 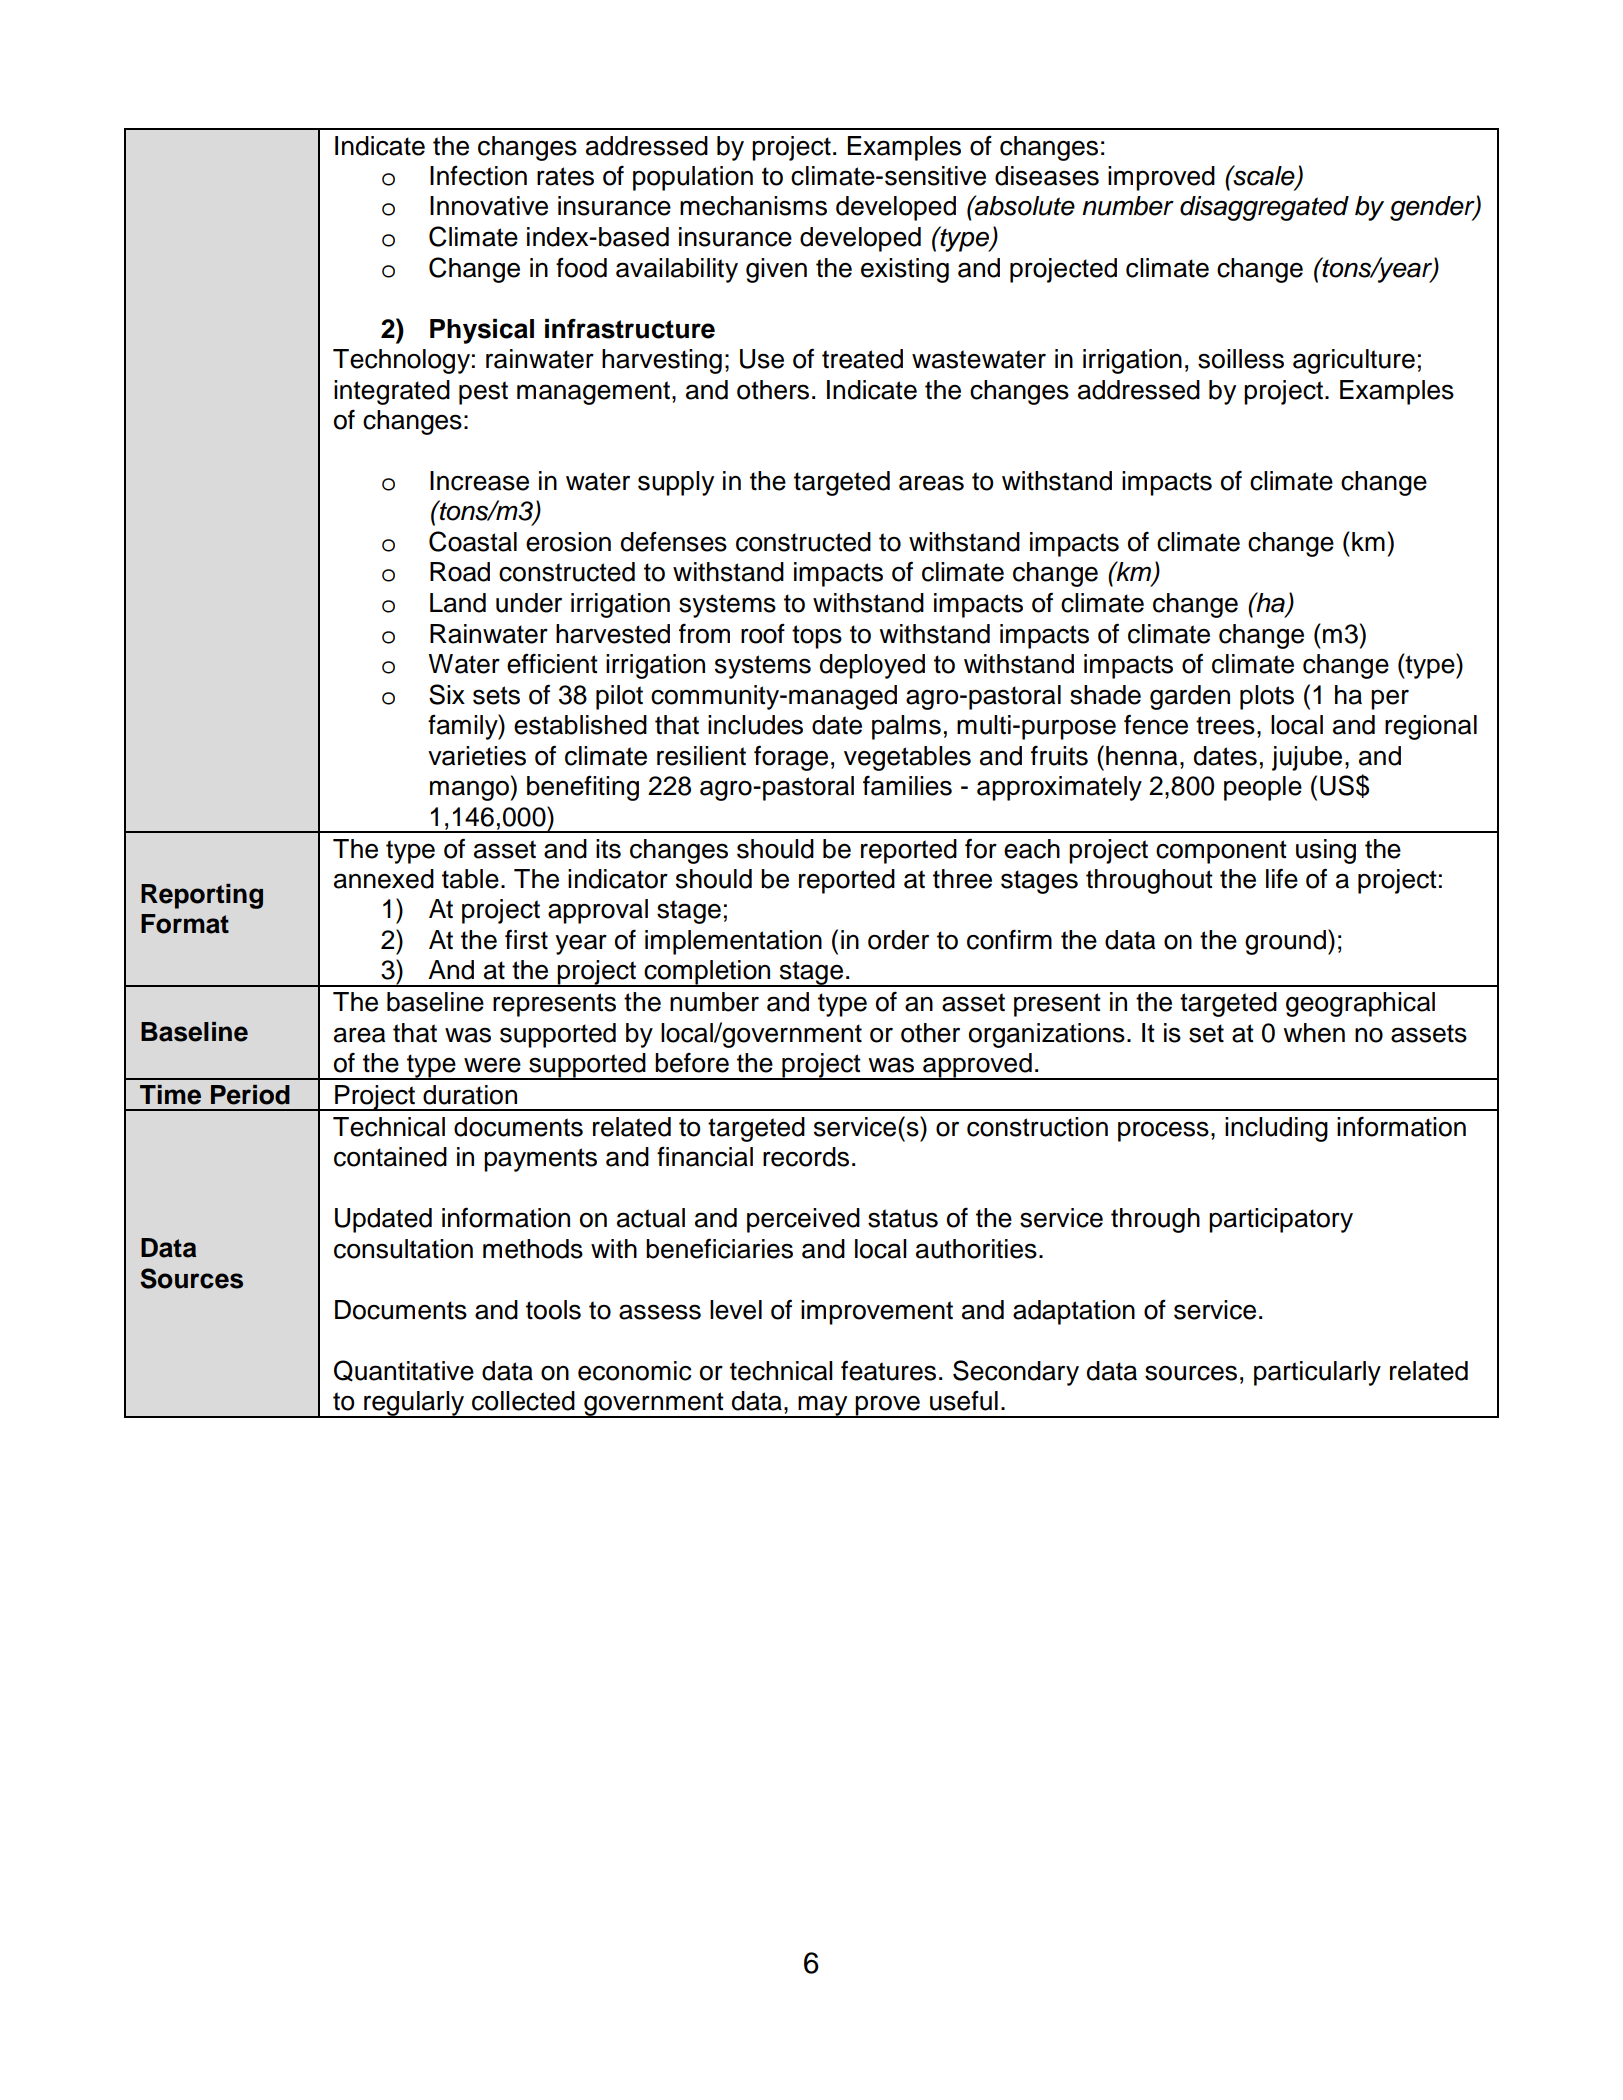 What do you see at coordinates (791, 758) in the document?
I see `forage` at bounding box center [791, 758].
